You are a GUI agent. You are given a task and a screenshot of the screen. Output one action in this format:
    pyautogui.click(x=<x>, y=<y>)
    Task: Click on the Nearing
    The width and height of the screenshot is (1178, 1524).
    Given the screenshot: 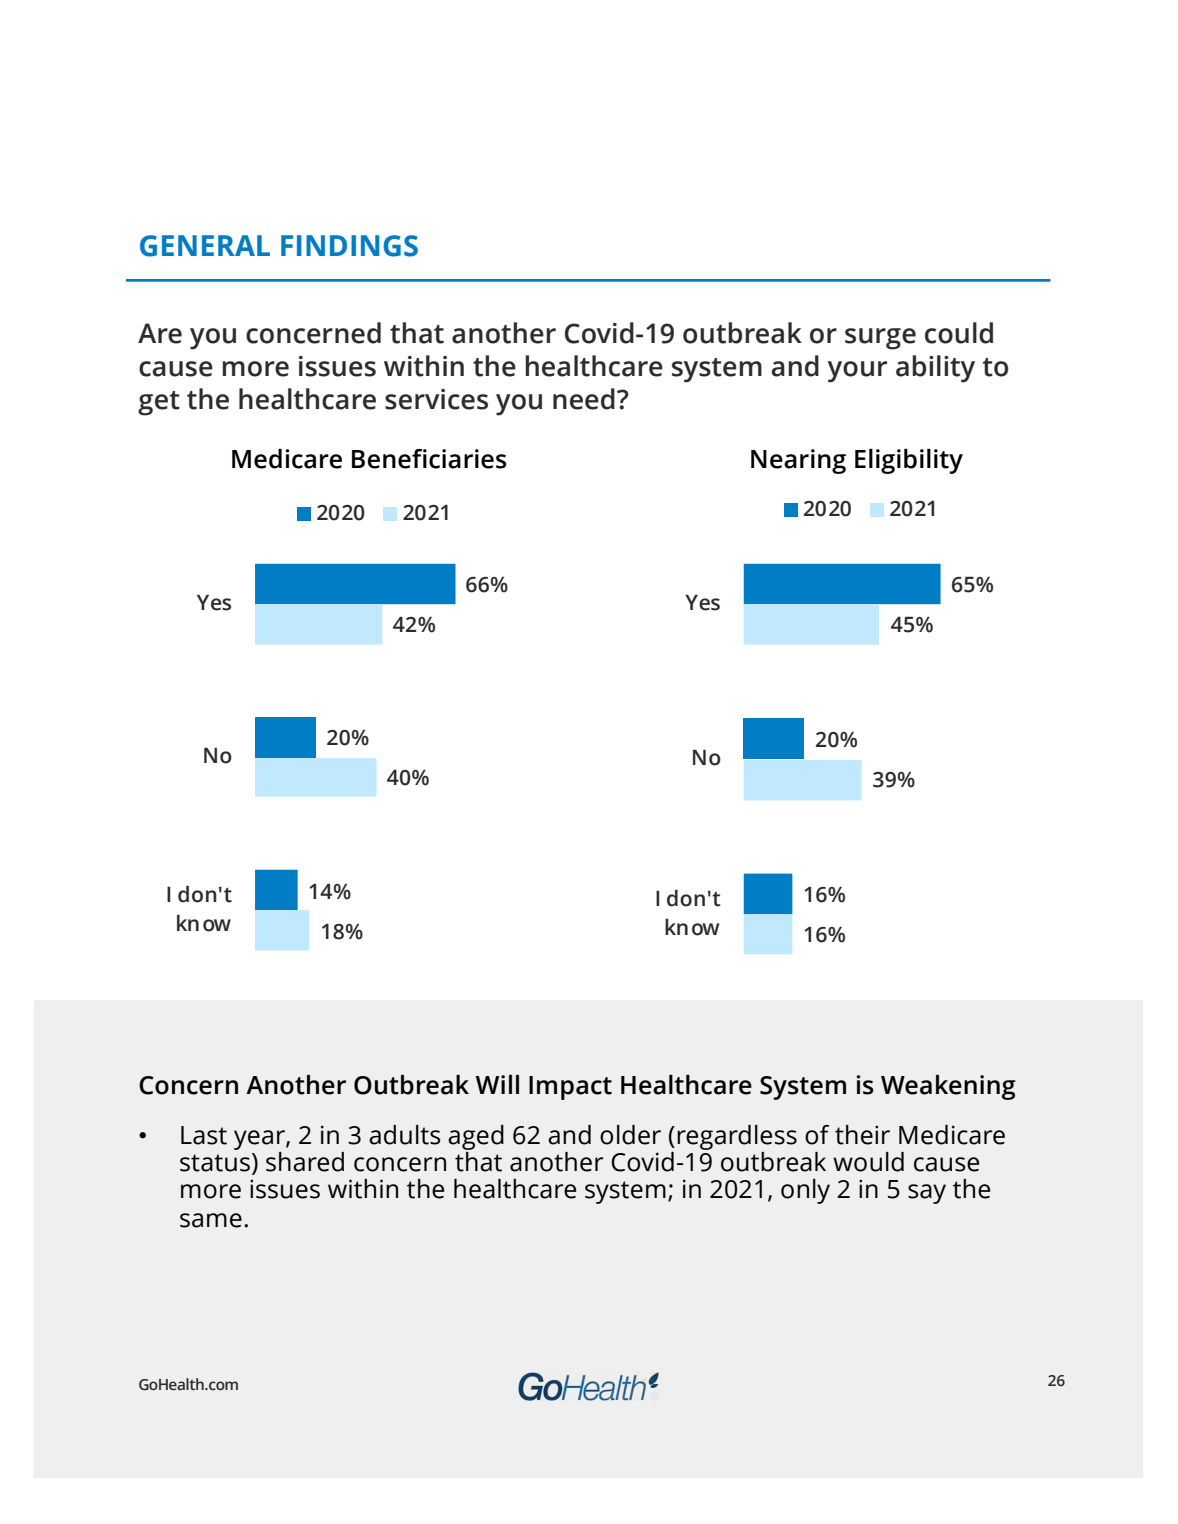 What is the action you would take?
    pyautogui.click(x=798, y=461)
